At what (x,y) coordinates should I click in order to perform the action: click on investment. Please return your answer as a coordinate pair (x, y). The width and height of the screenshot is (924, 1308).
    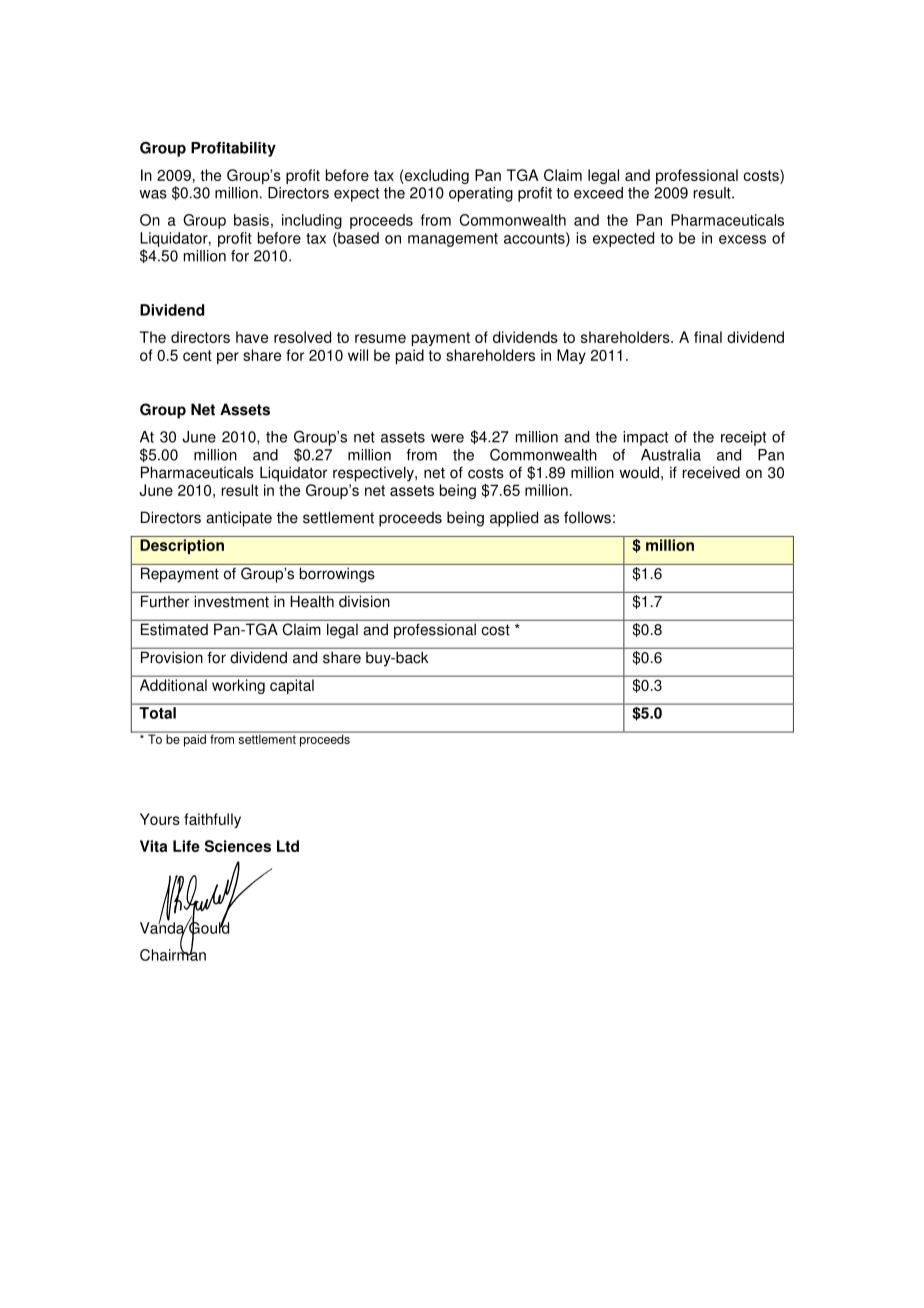
    Looking at the image, I should click on (232, 601).
